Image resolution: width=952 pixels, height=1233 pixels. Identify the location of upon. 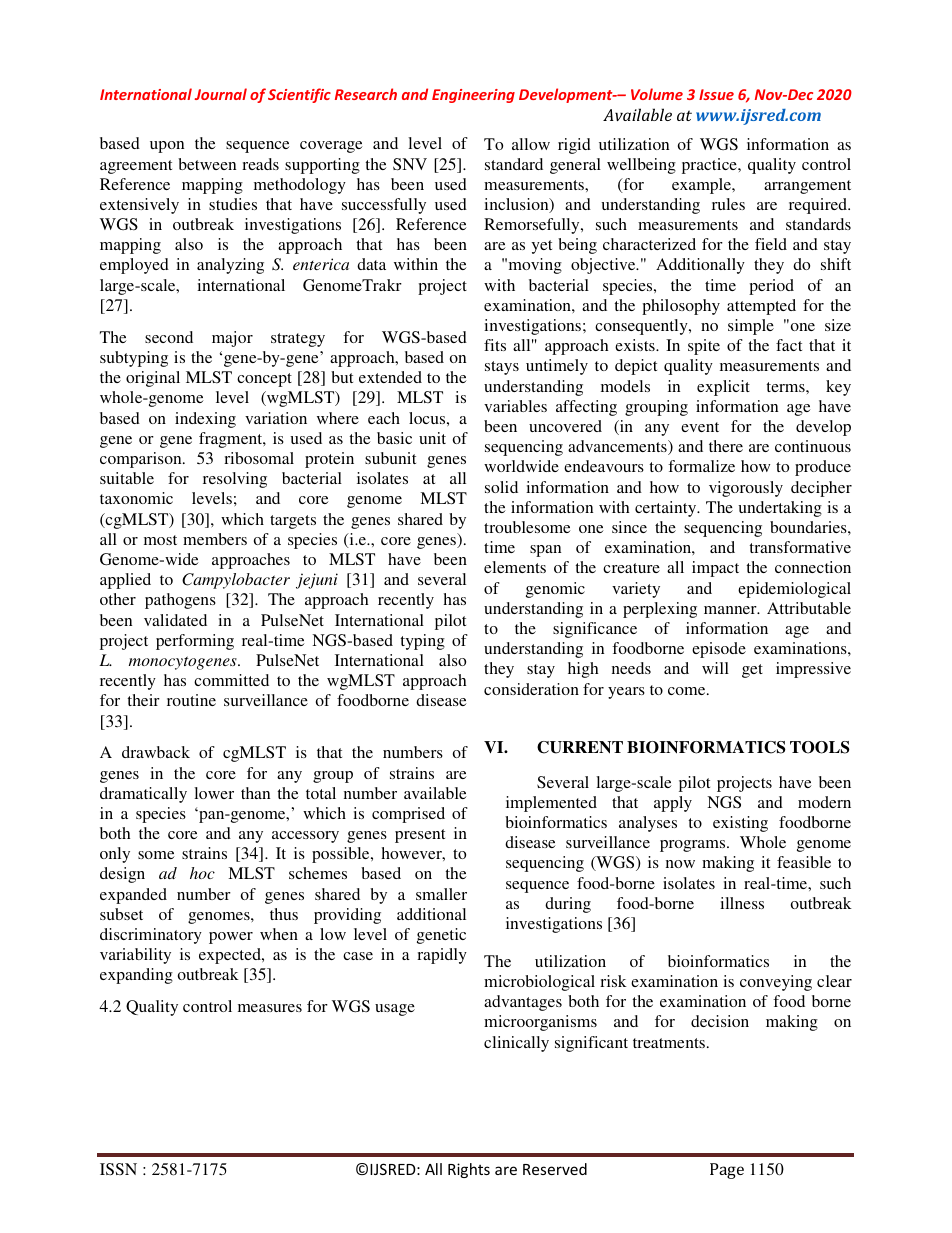
(167, 147).
